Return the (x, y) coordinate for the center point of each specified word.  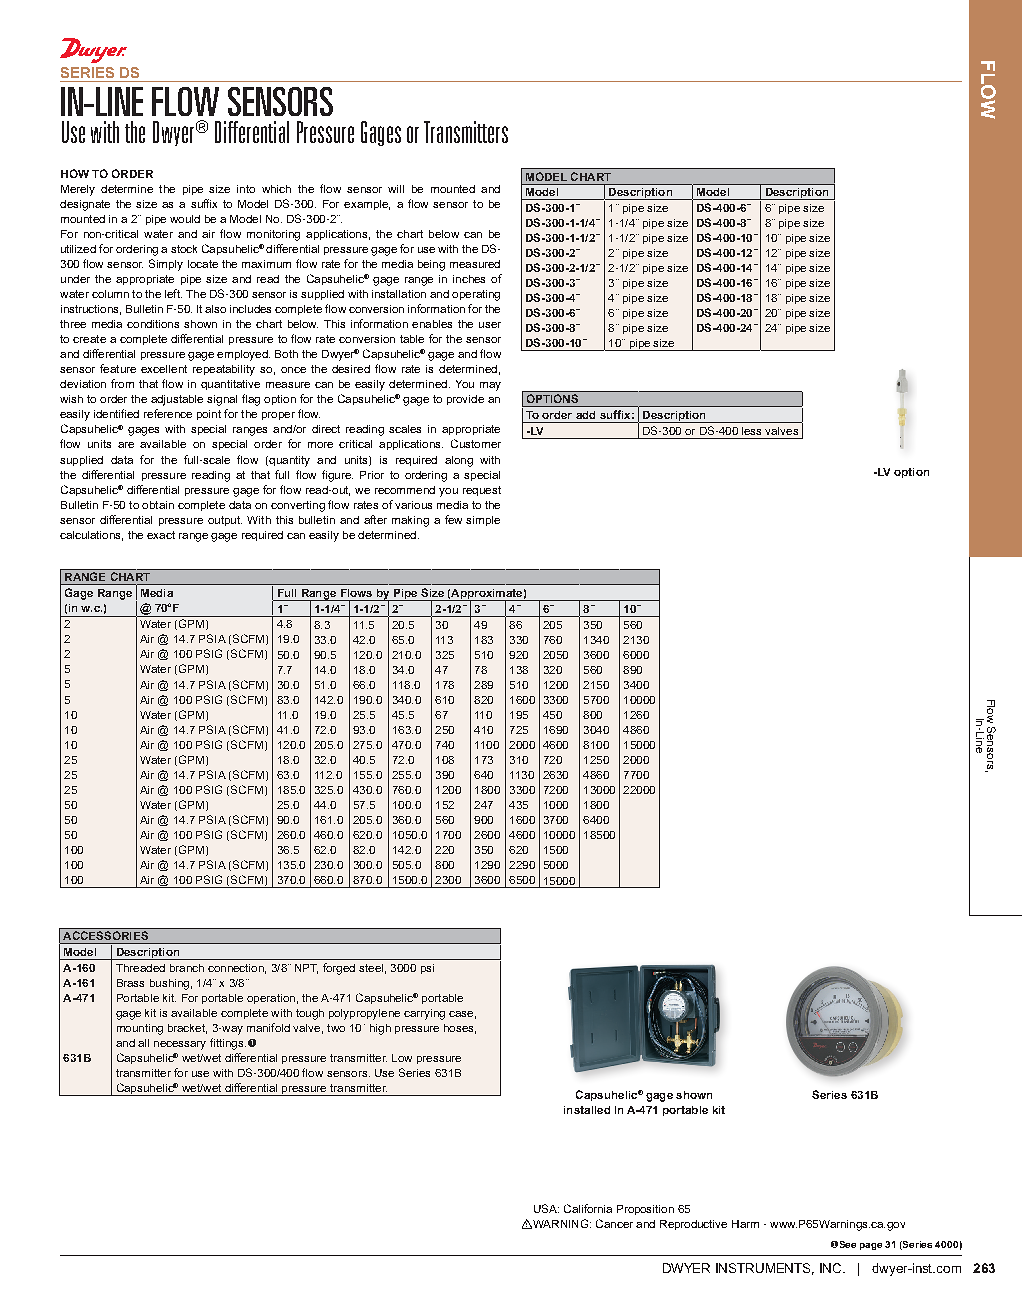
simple (483, 521)
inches (469, 279)
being (431, 265)
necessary (180, 1045)
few (453, 519)
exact (161, 535)
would (185, 219)
